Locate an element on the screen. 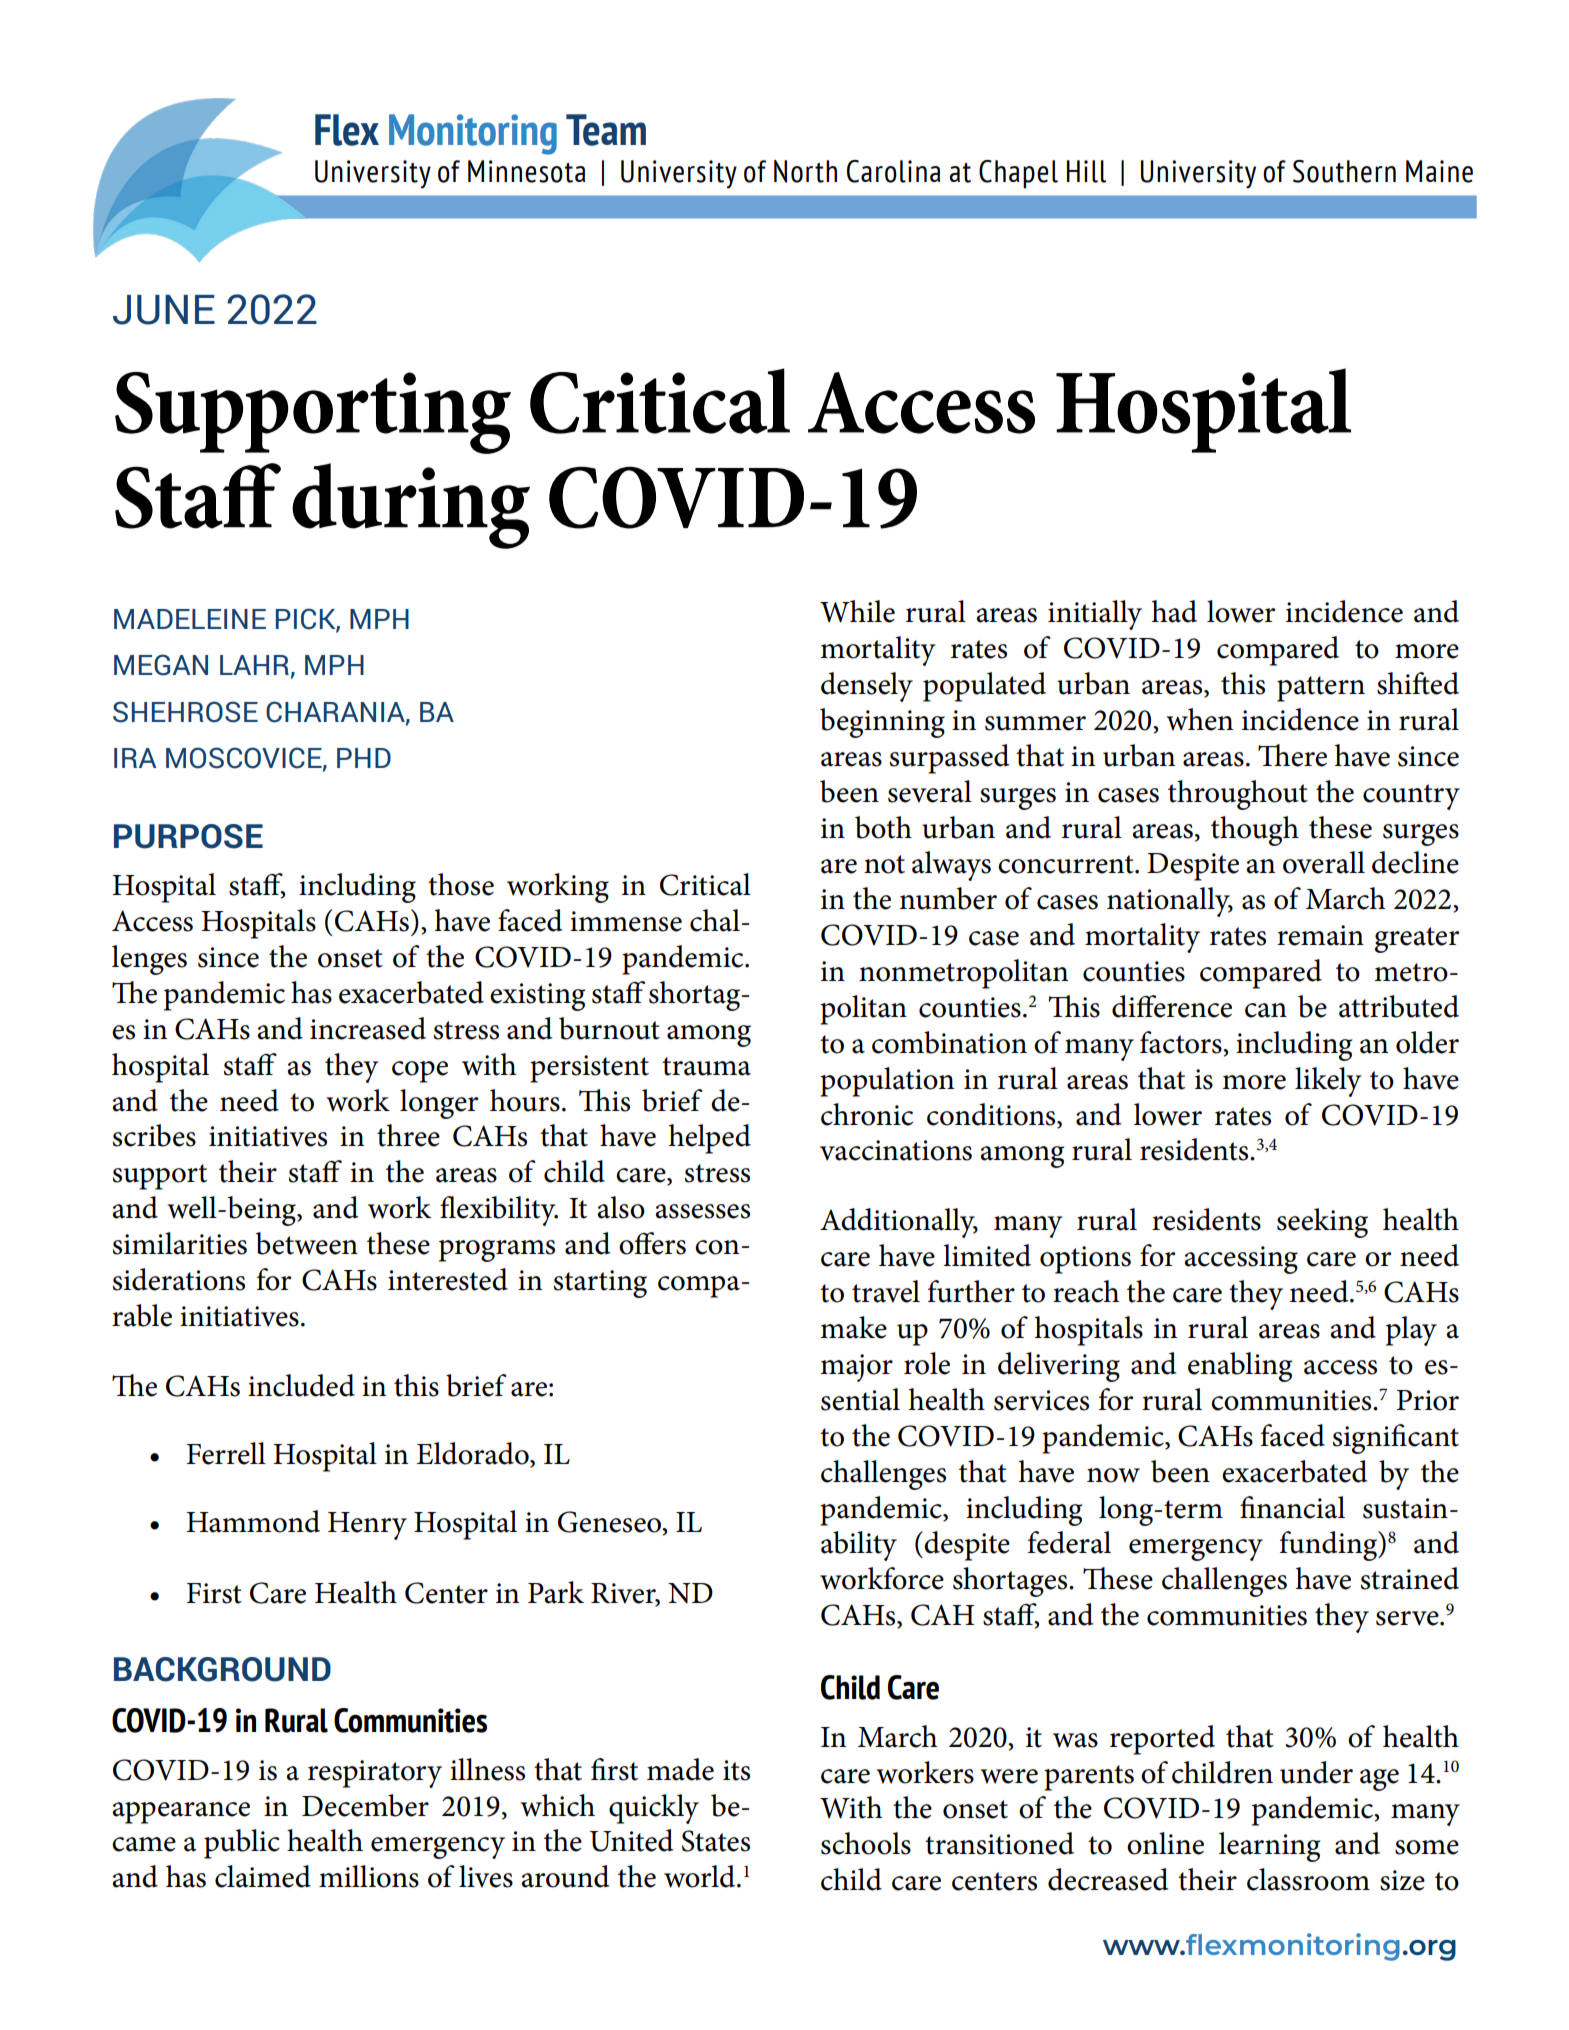  December is located at coordinates (365, 1805).
